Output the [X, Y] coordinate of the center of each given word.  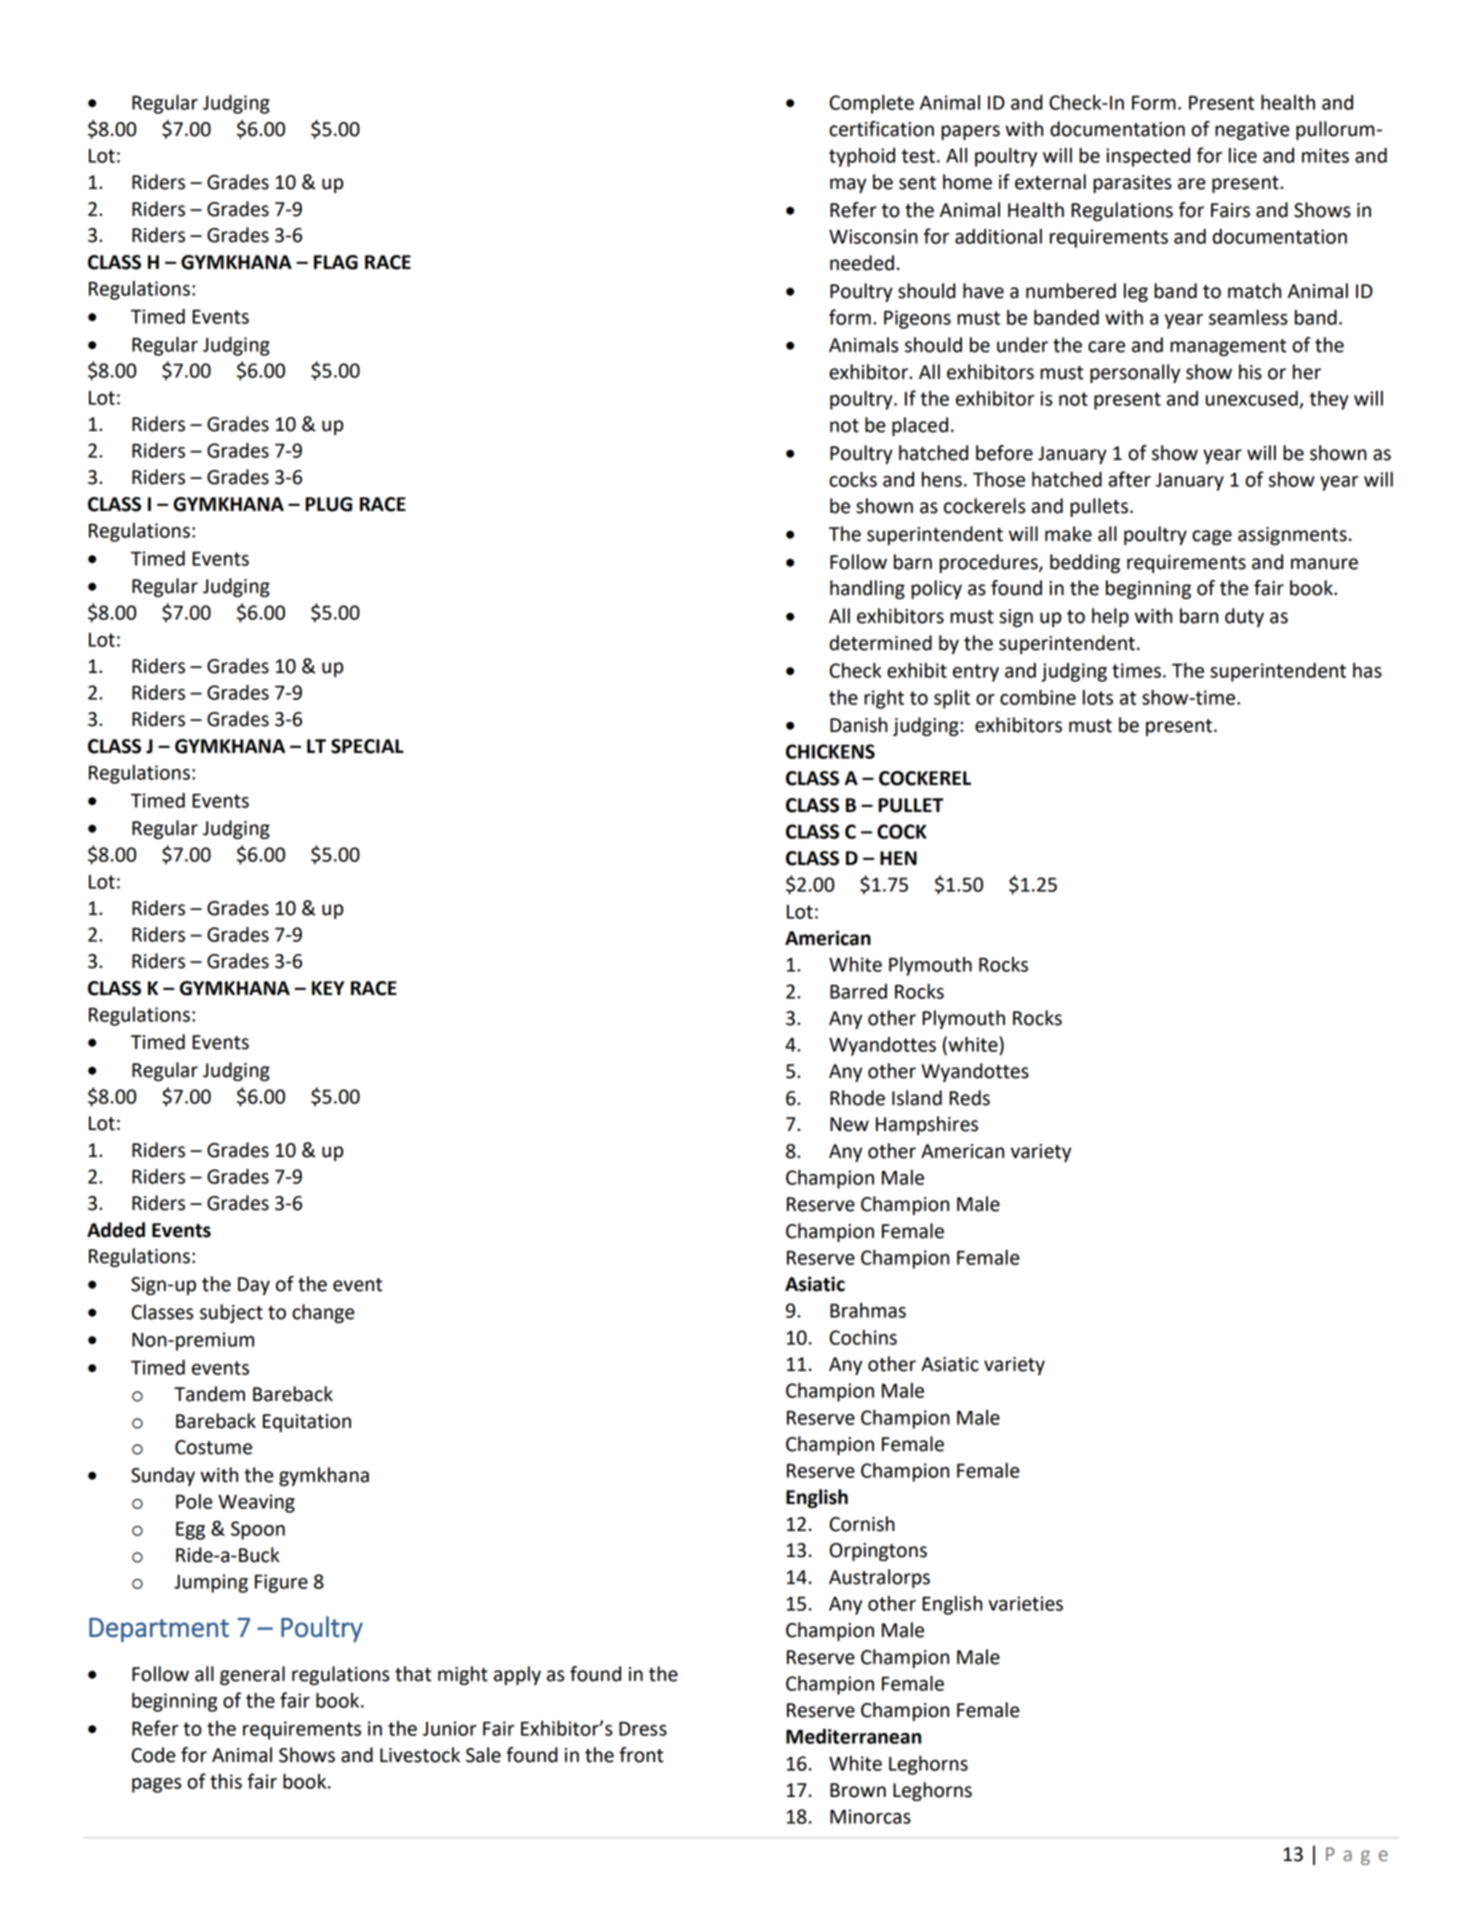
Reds [969, 1098]
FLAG [336, 262]
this [226, 1781]
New [849, 1124]
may [848, 185]
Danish [859, 725]
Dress [643, 1729]
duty [1244, 617]
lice [1243, 155]
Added [116, 1230]
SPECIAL [367, 746]
